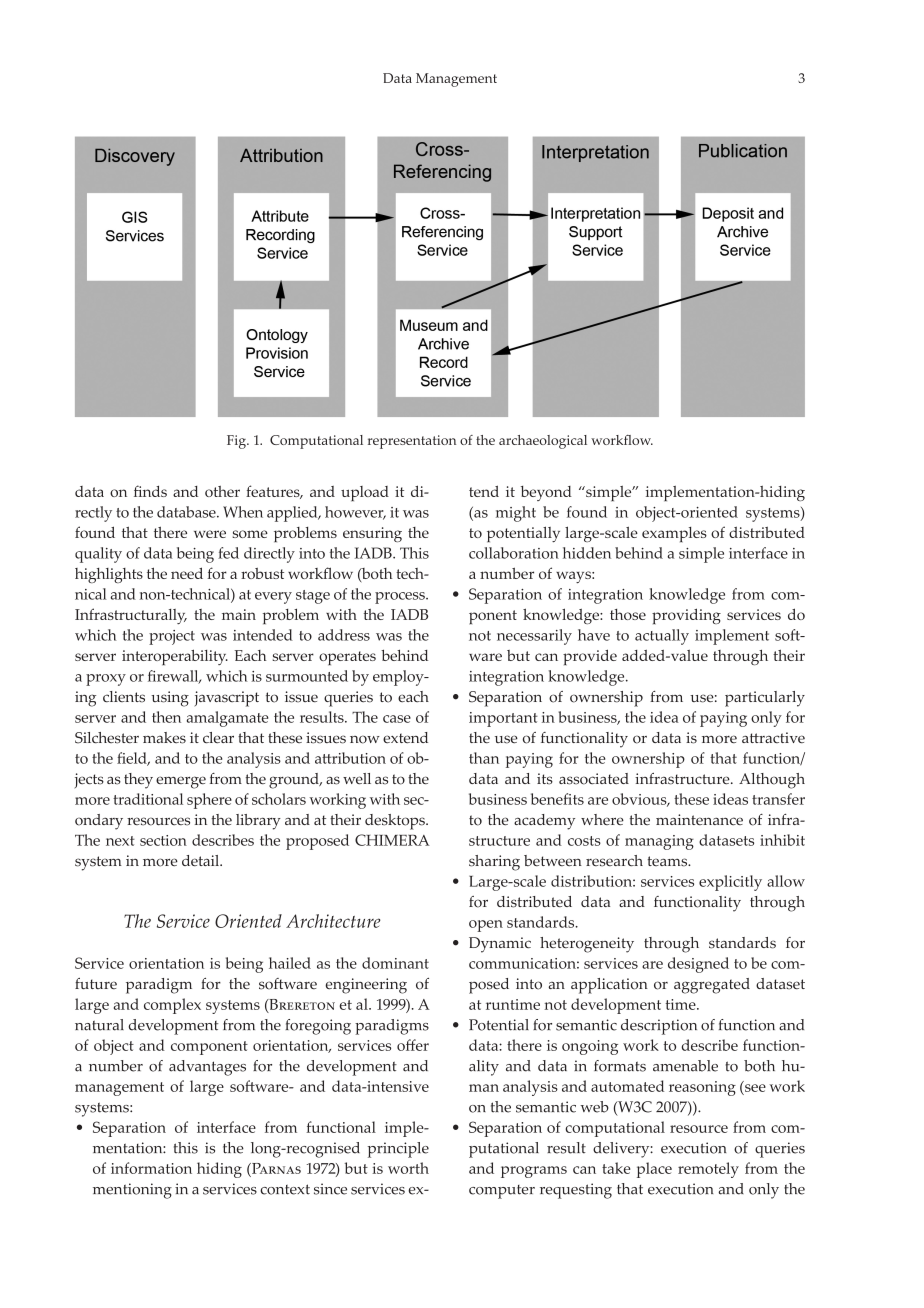 This screenshot has width=924, height=1308. Describe the element at coordinates (401, 598) in the screenshot. I see `process` at that location.
